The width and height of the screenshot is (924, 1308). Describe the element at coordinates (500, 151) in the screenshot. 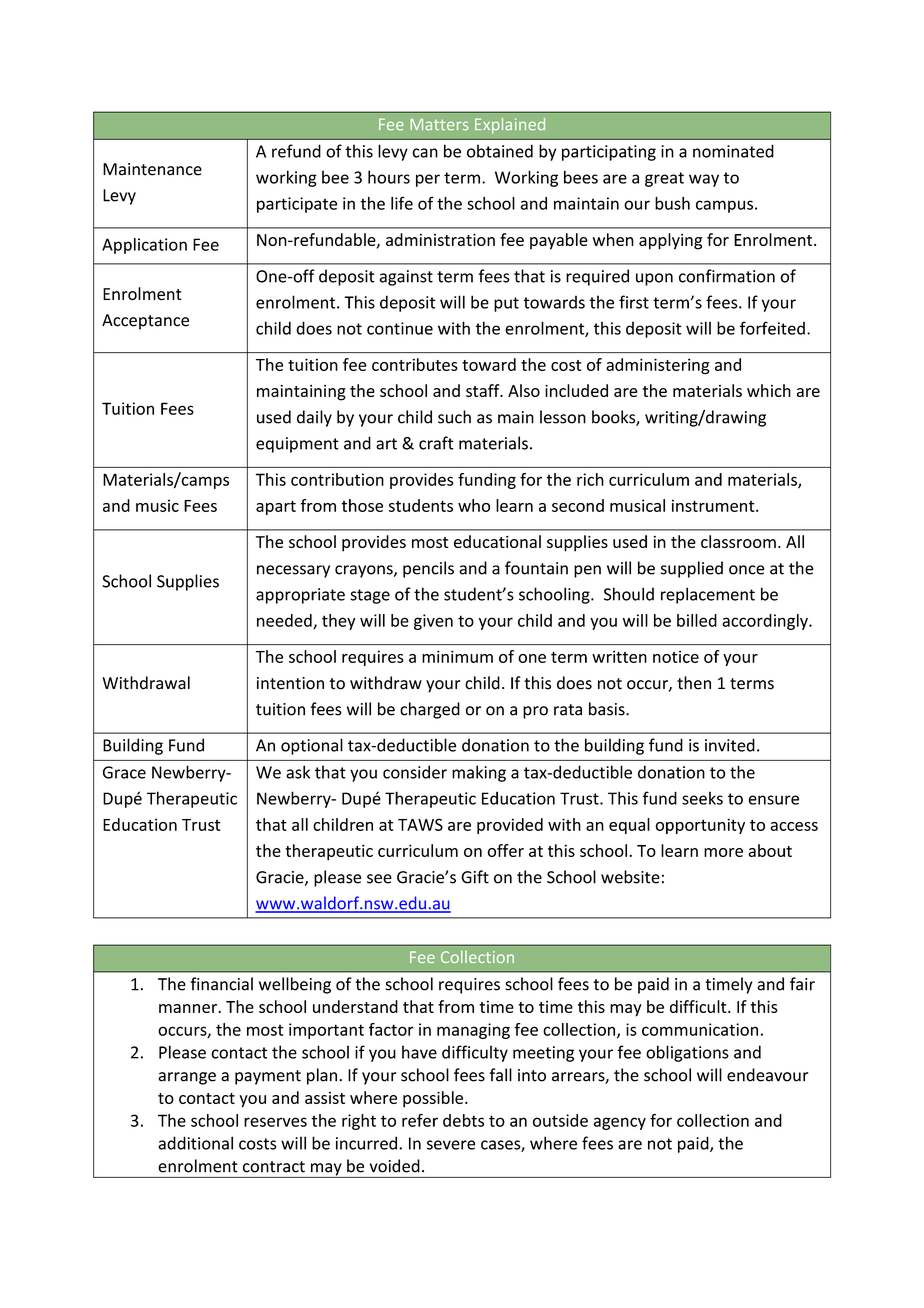

I see `obtained` at that location.
